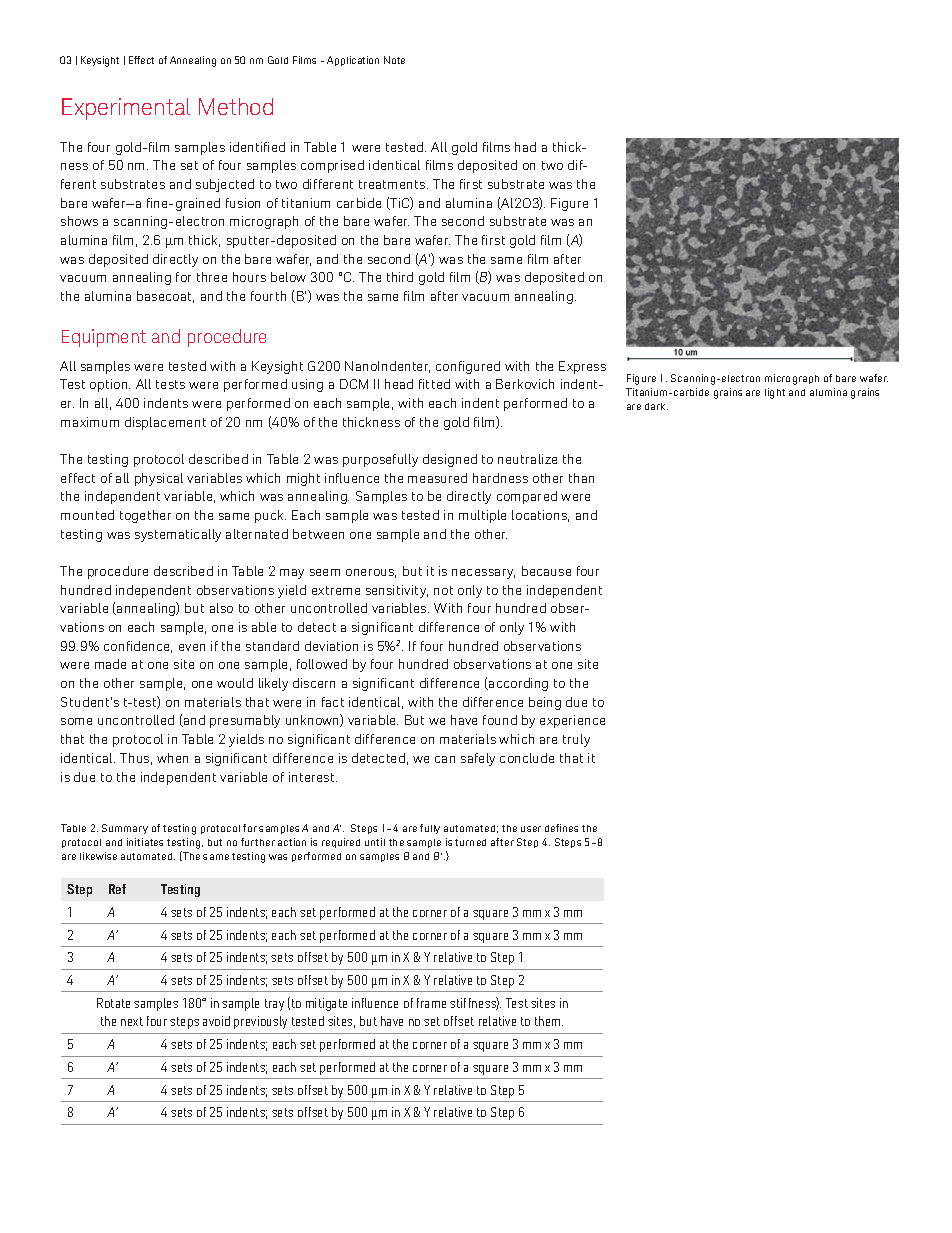 Image resolution: width=952 pixels, height=1233 pixels. What do you see at coordinates (431, 1003) in the screenshot?
I see `frame` at bounding box center [431, 1003].
